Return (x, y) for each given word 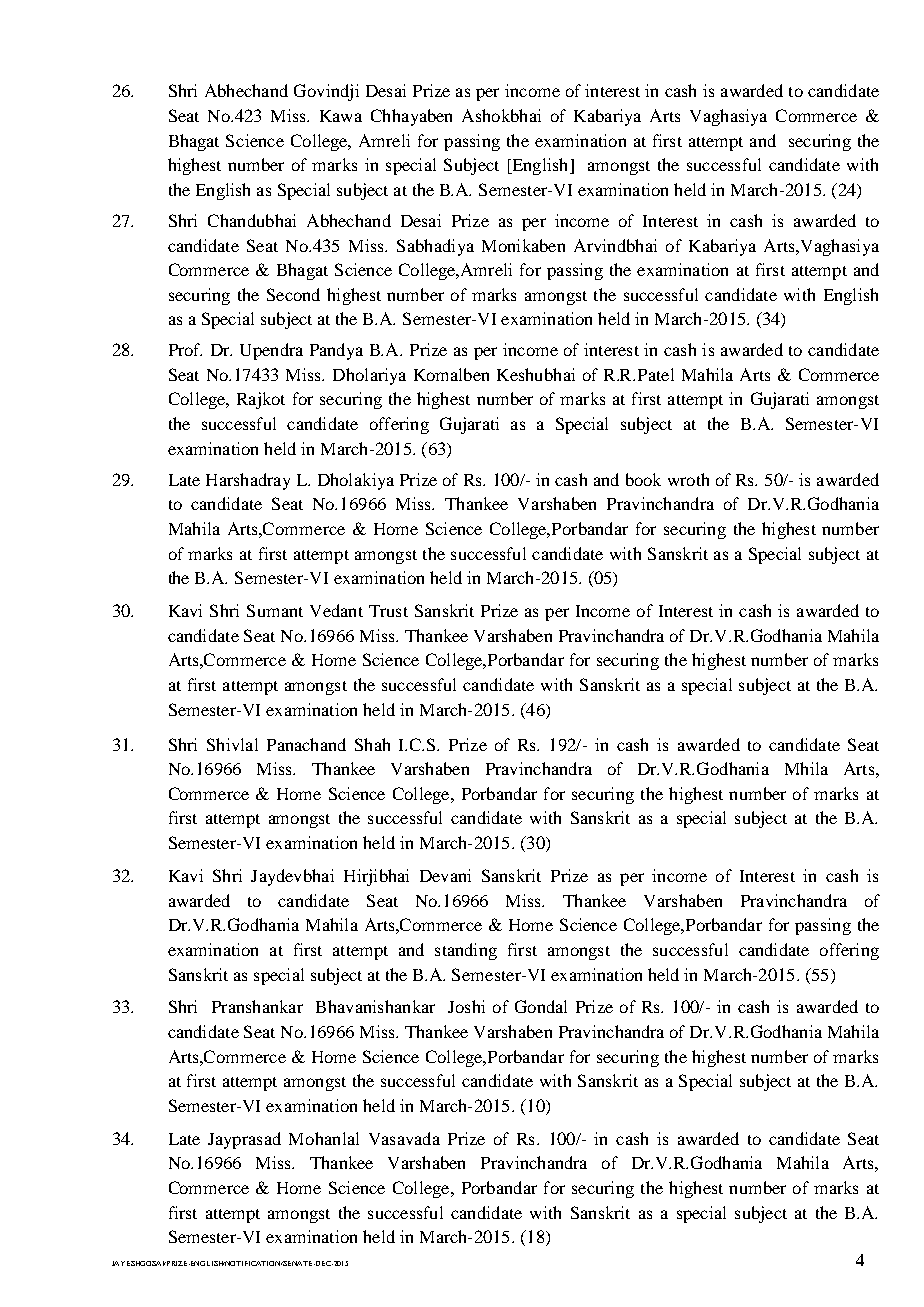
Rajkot (261, 400)
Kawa (341, 116)
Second (293, 294)
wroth (688, 479)
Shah (372, 744)
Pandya (336, 351)
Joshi (466, 1006)
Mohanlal (324, 1138)
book (643, 479)
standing (466, 951)
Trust (388, 611)
